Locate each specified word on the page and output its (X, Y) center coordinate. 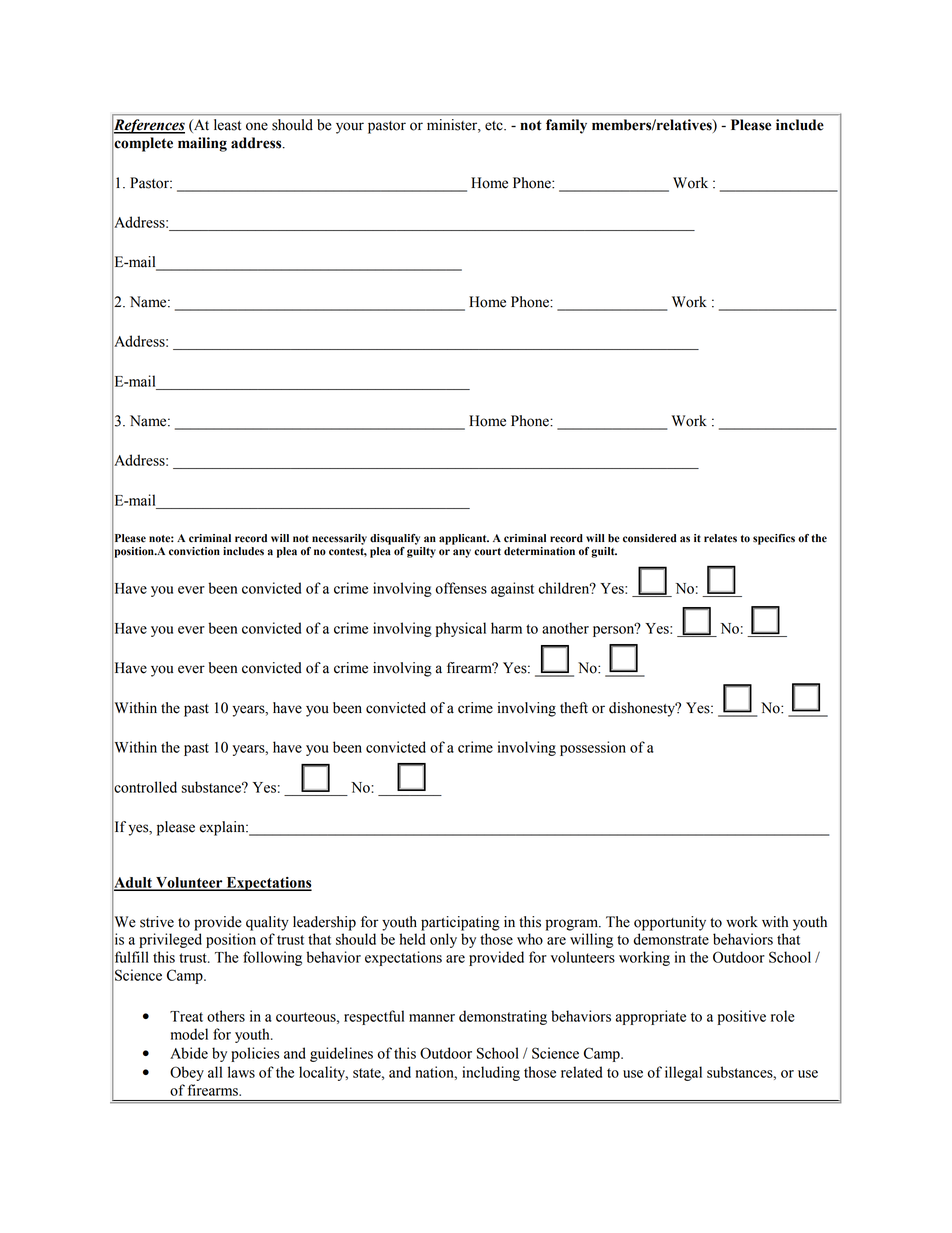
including (491, 1073)
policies (255, 1054)
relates (720, 538)
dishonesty (643, 709)
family (566, 126)
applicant (464, 539)
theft (574, 708)
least (227, 125)
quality (267, 923)
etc (495, 126)
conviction (194, 551)
